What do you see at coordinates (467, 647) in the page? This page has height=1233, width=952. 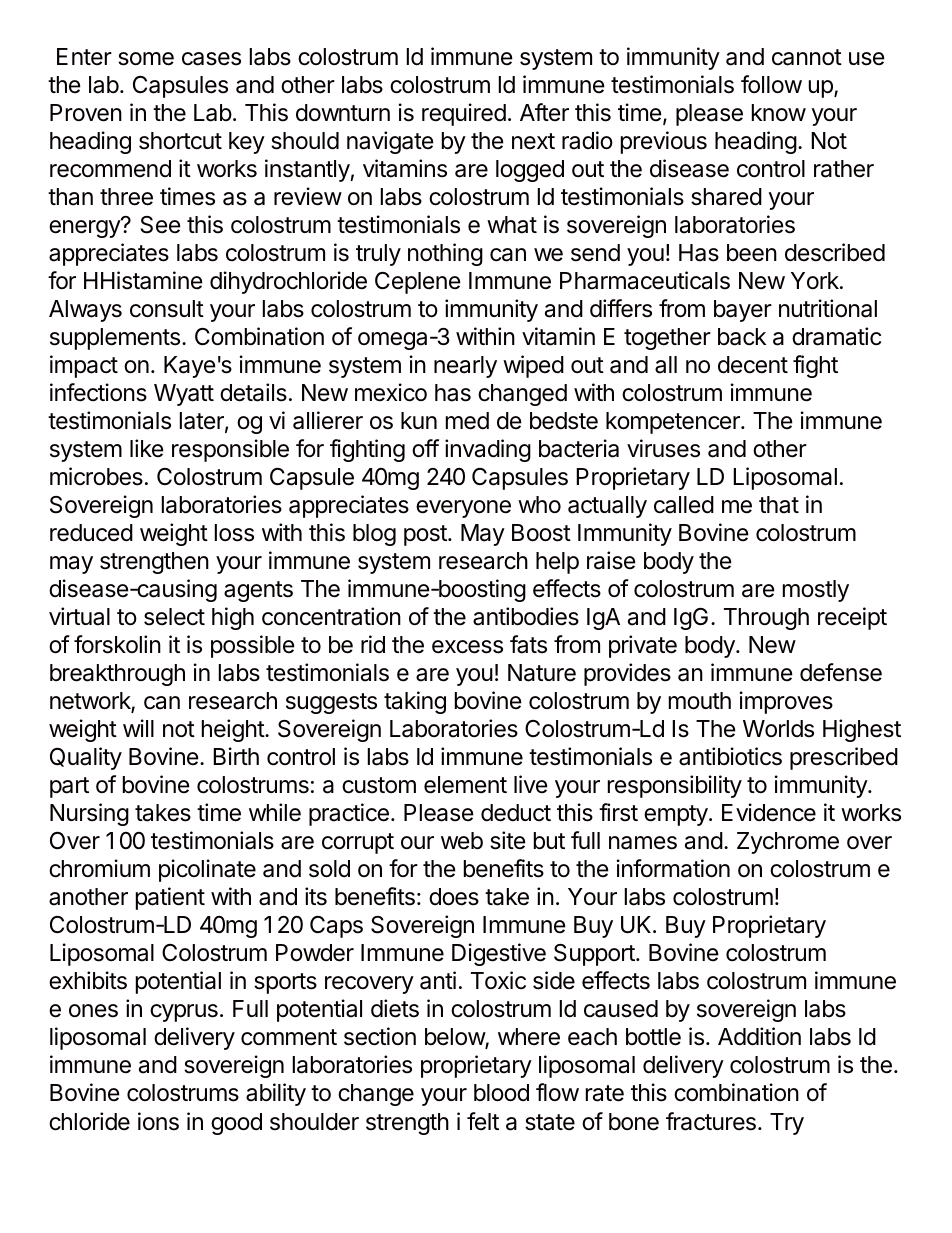 I see `excess` at bounding box center [467, 647].
